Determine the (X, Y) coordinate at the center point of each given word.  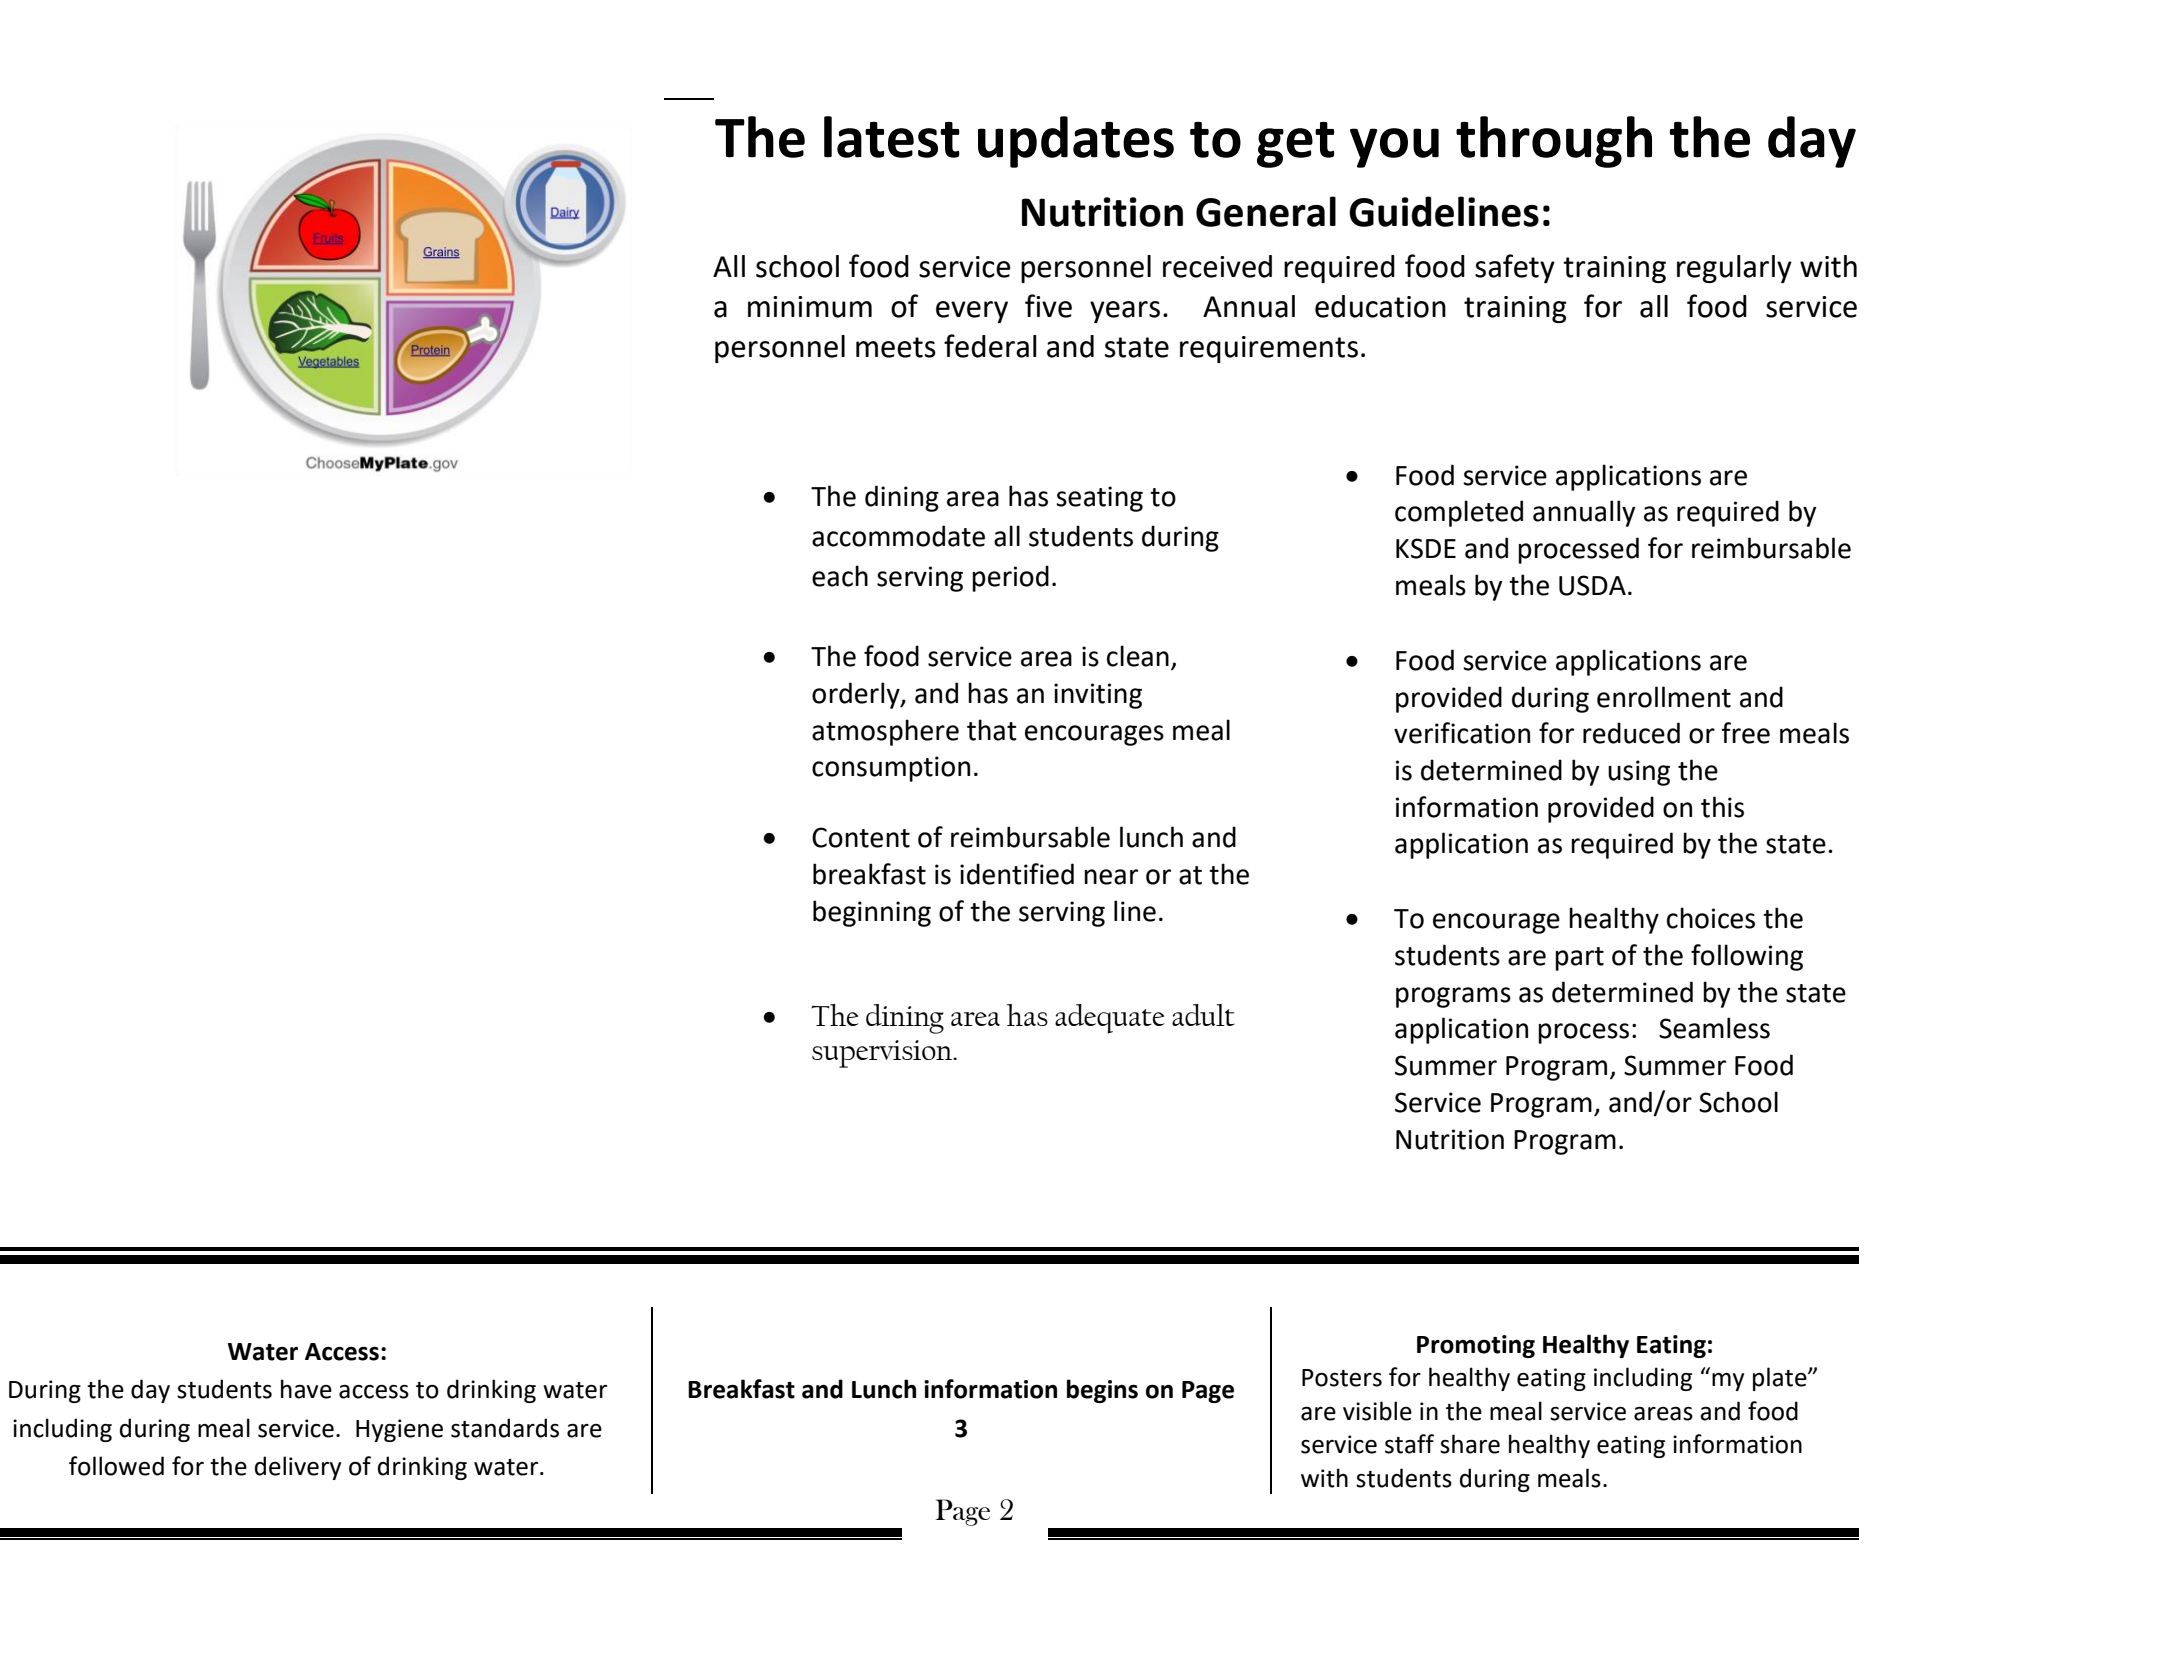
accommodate (898, 536)
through (1554, 142)
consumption (891, 769)
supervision (883, 1054)
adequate (1110, 1019)
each (840, 576)
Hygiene (399, 1430)
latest (892, 137)
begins (1102, 1391)
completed (1459, 513)
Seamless (1714, 1028)
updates (1076, 142)
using (1639, 773)
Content (861, 837)
